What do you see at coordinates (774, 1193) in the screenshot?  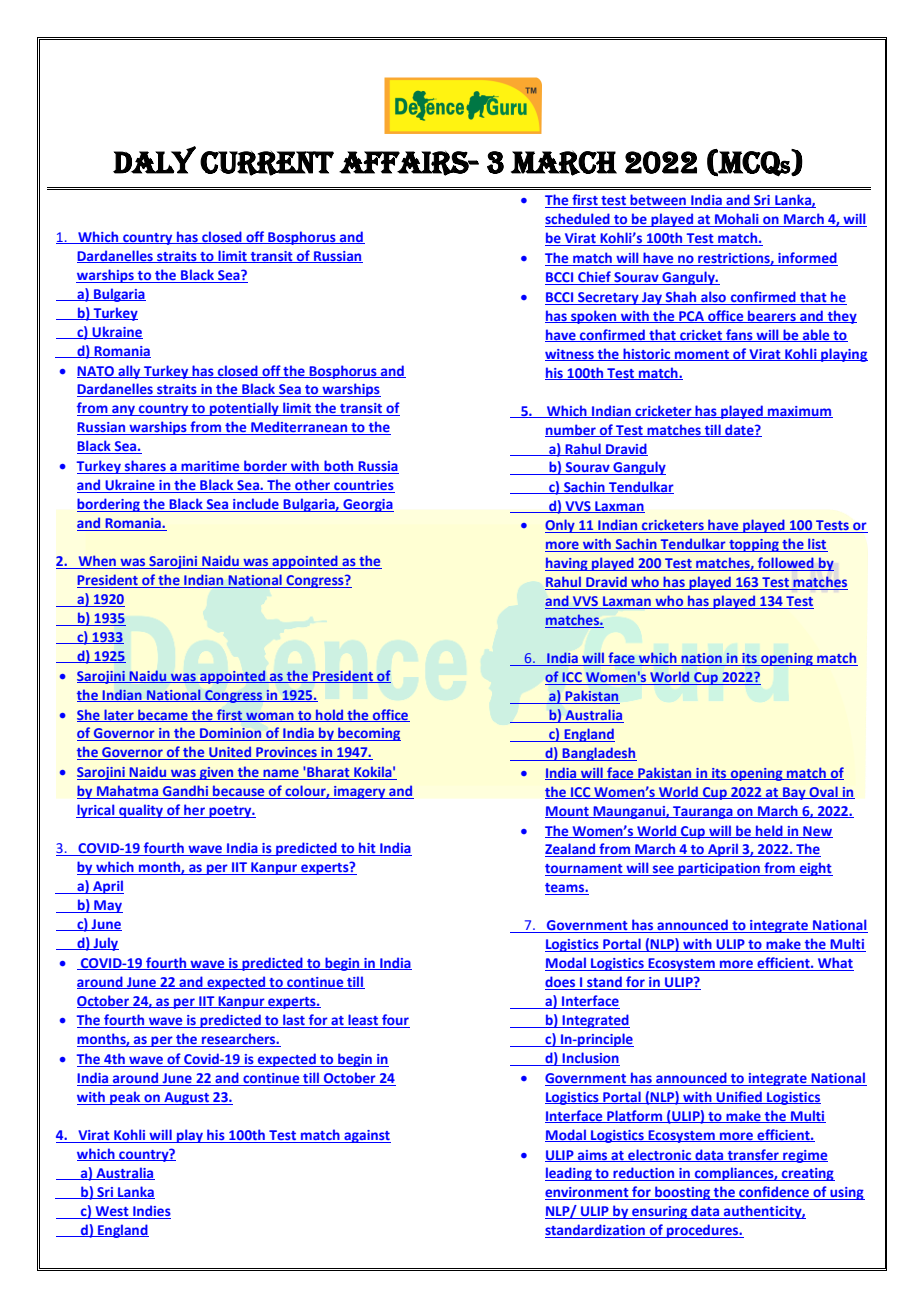 I see `confidence` at bounding box center [774, 1193].
